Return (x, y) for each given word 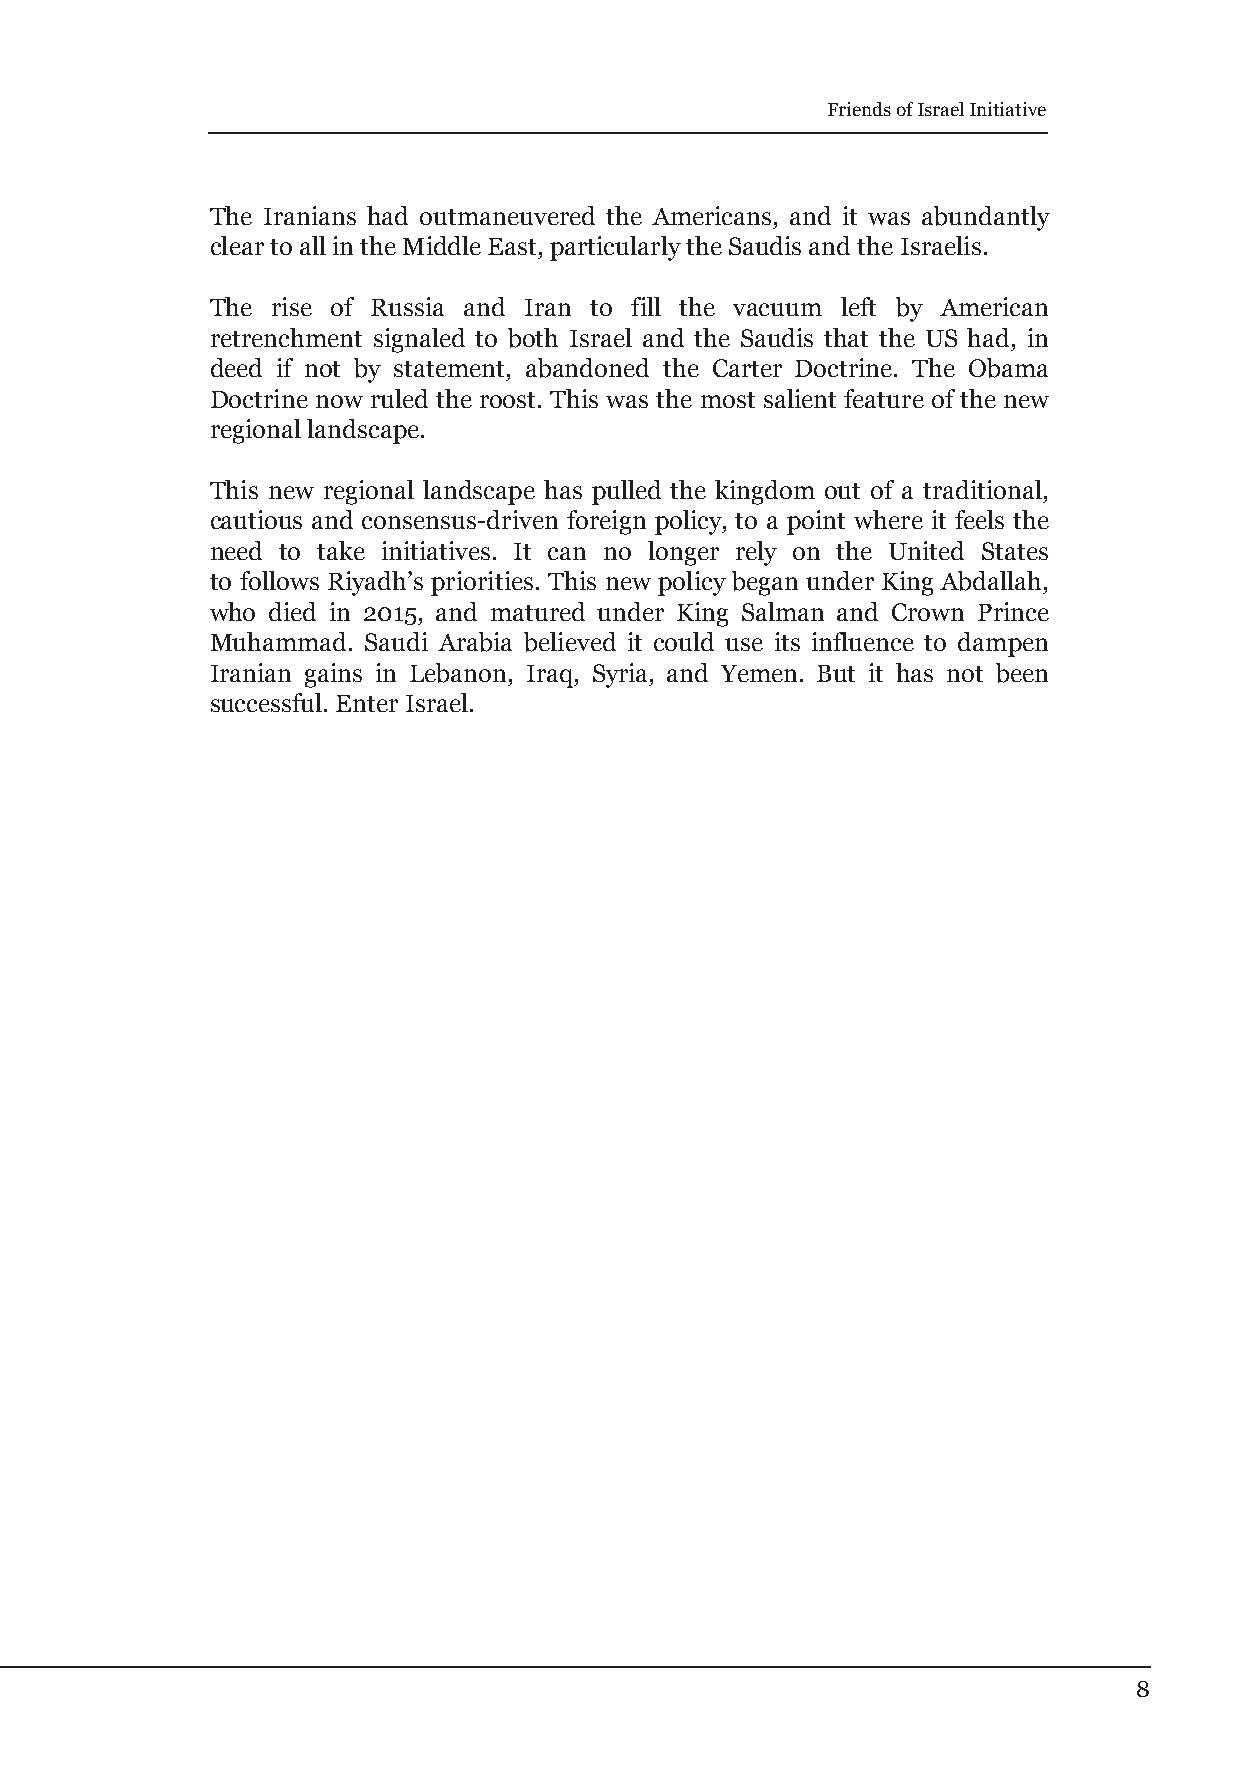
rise (292, 306)
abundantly (986, 218)
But (836, 673)
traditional (982, 489)
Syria (622, 675)
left (858, 306)
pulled (626, 492)
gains (333, 675)
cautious (256, 519)
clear (237, 245)
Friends (859, 109)
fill (646, 306)
